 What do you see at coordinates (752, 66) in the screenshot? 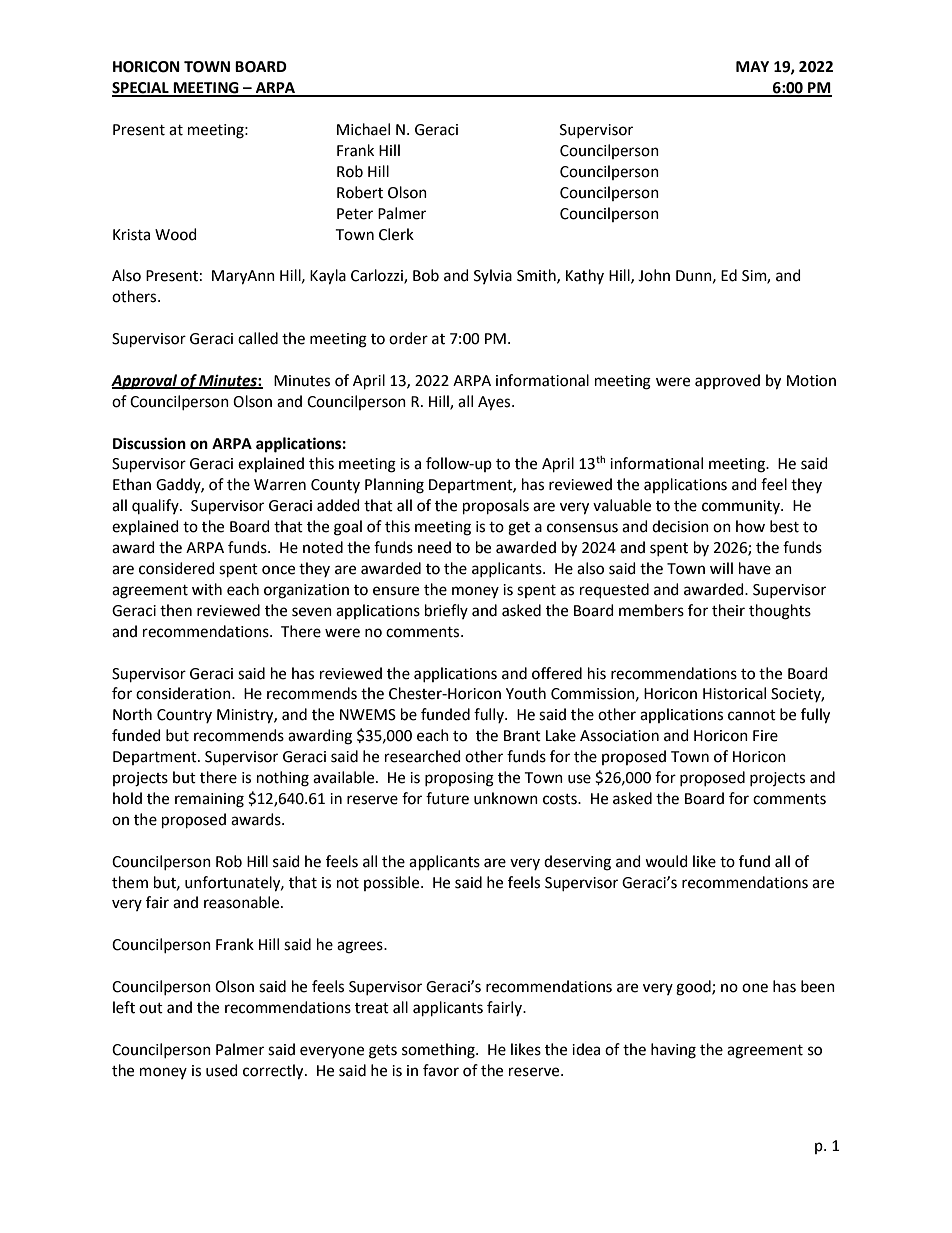
I see `MAY` at bounding box center [752, 66].
